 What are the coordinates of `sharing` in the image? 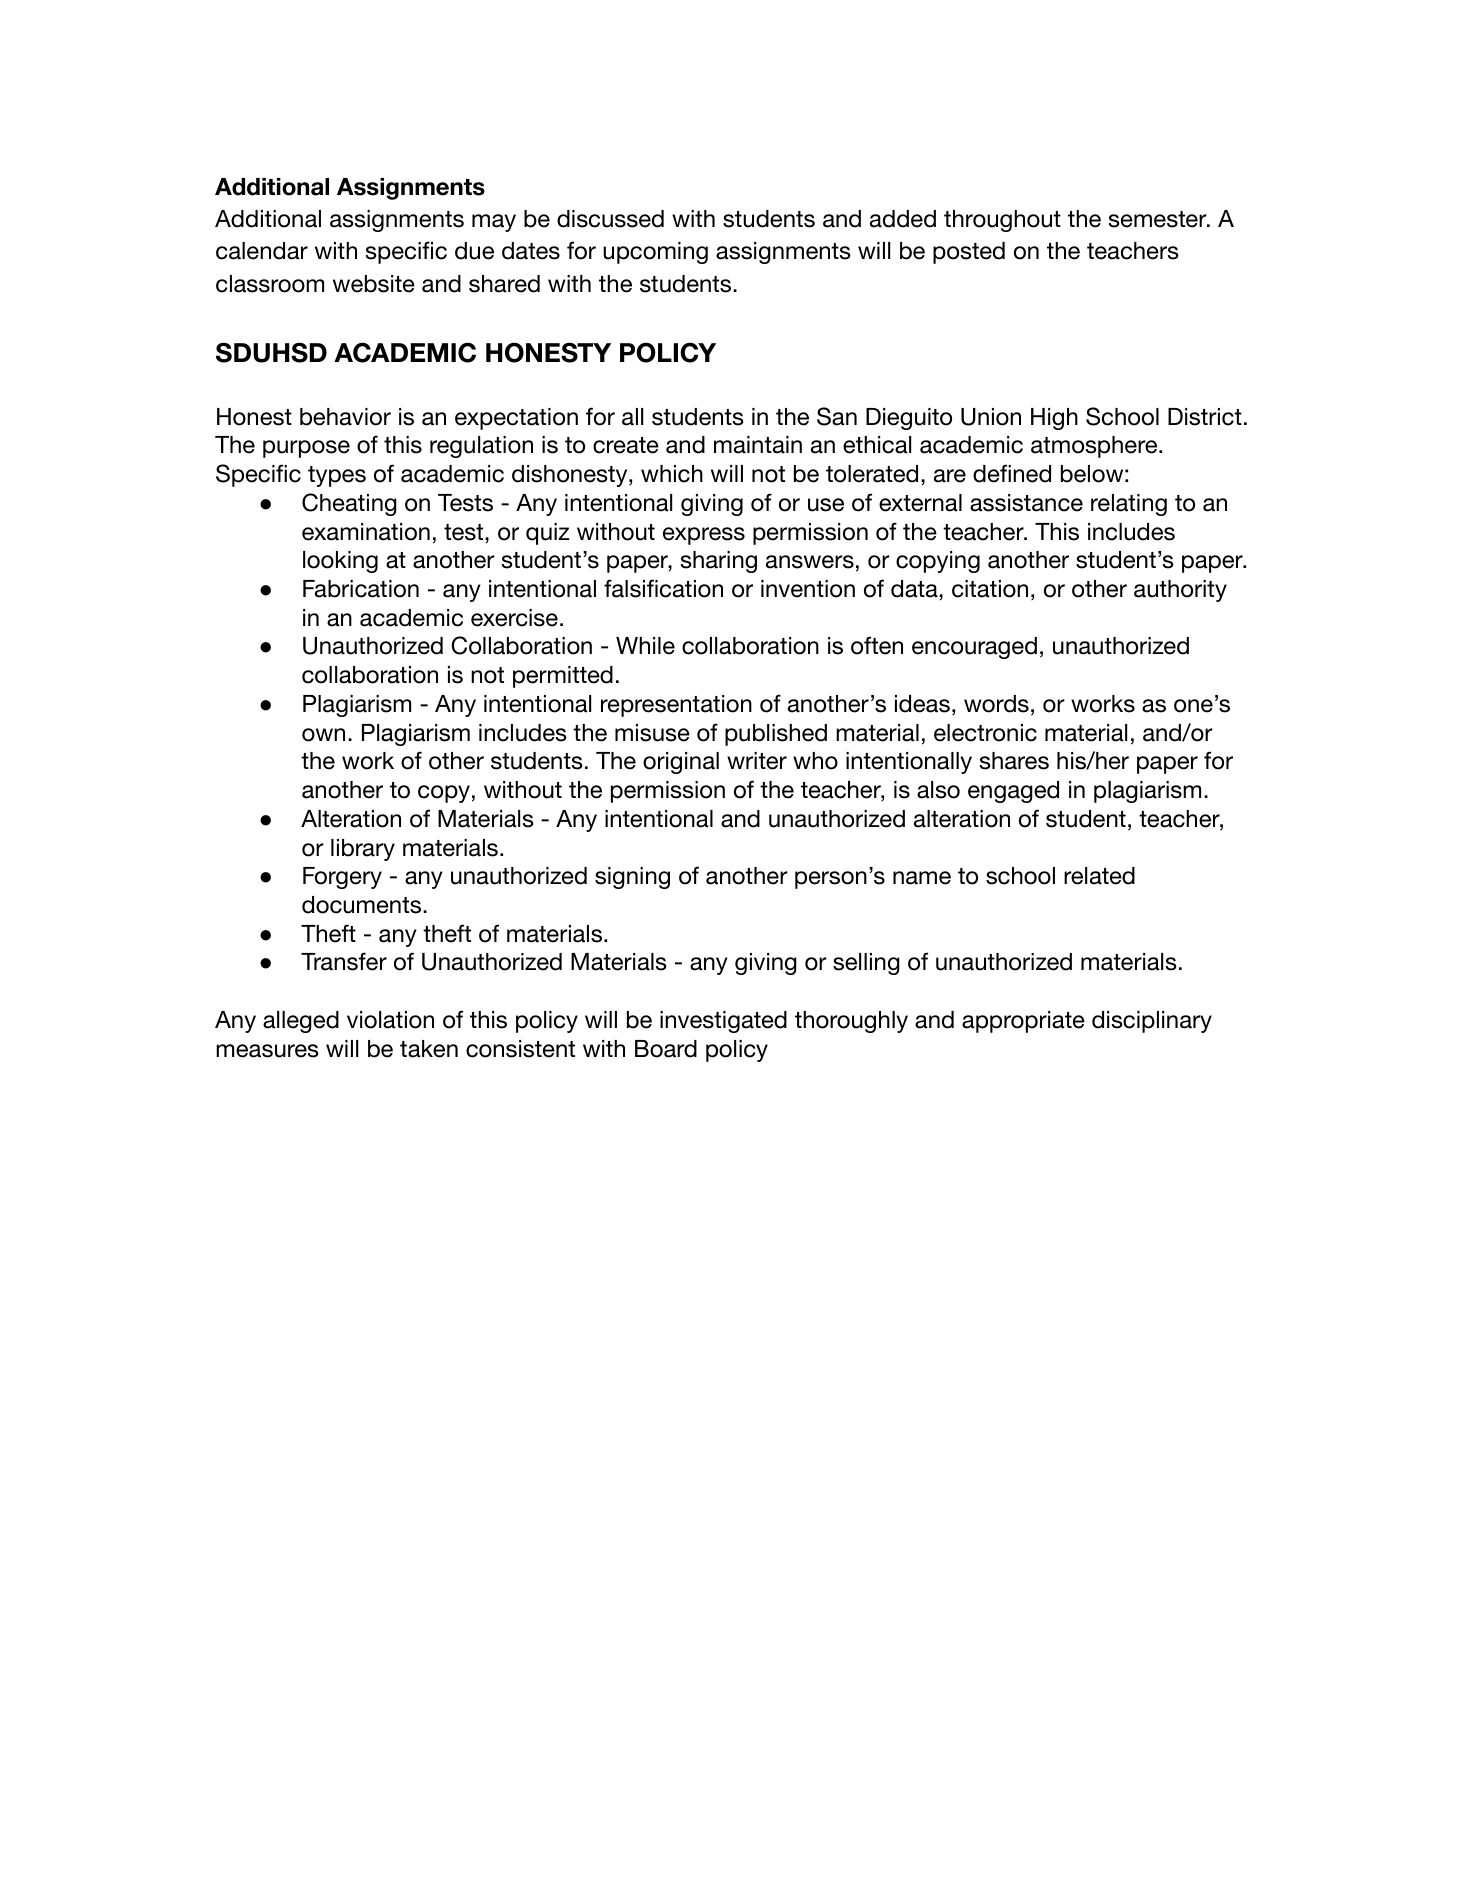 It's located at (719, 562).
